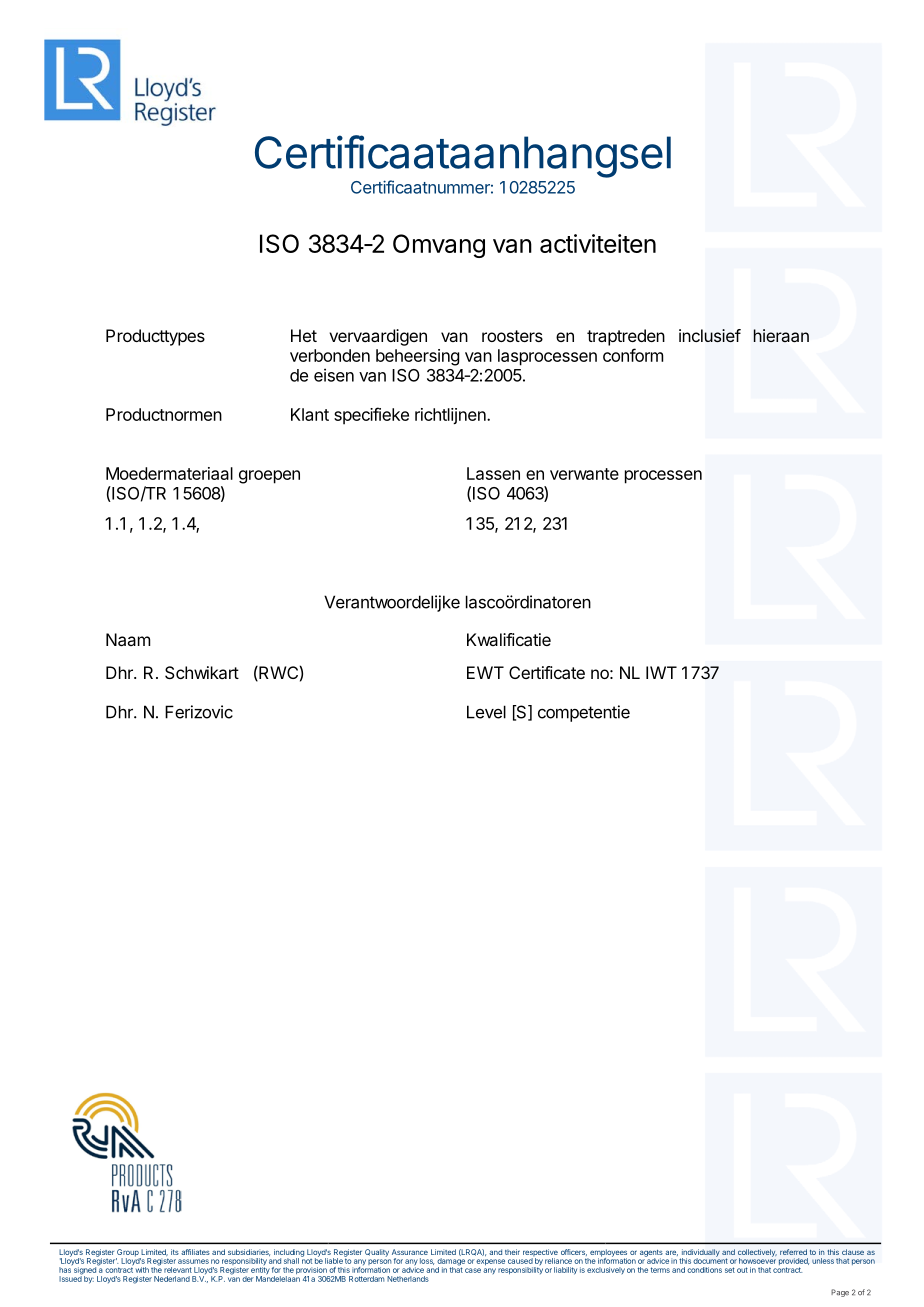 Image resolution: width=924 pixels, height=1307 pixels. I want to click on case, so click(473, 1270).
